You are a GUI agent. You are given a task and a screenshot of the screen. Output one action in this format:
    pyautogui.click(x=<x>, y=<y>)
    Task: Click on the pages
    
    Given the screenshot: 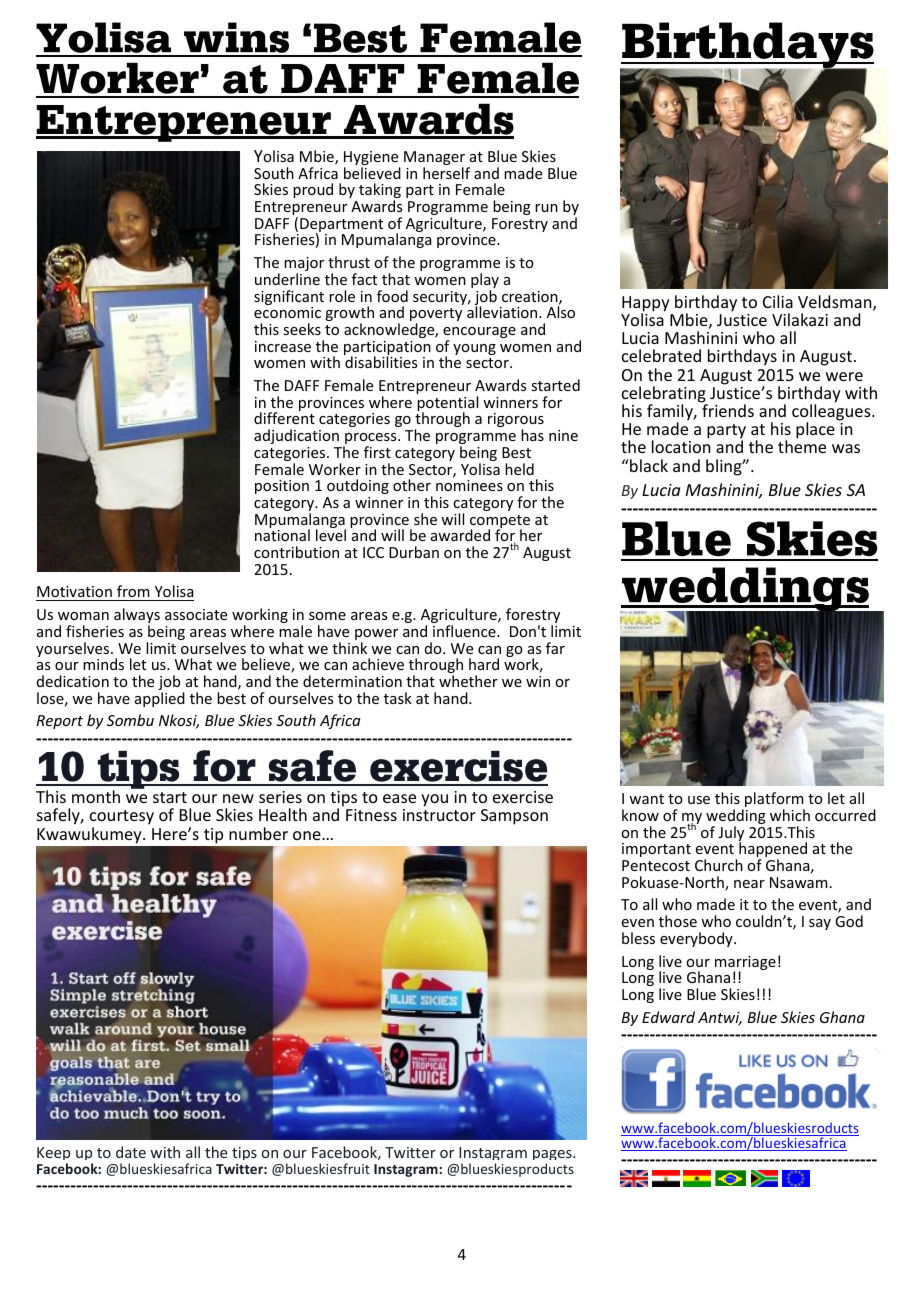 What is the action you would take?
    pyautogui.click(x=553, y=1157)
